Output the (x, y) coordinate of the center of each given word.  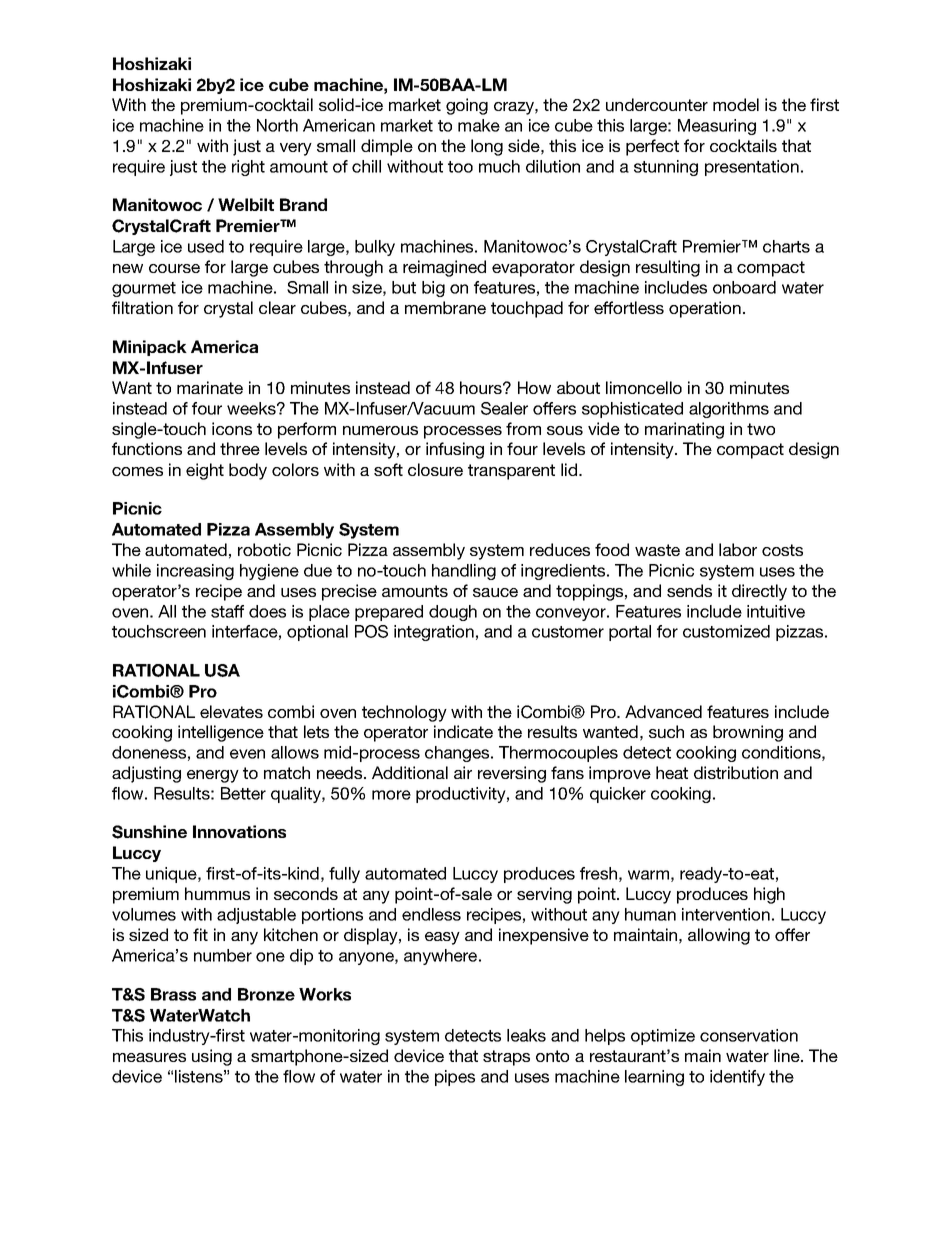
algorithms (729, 410)
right (248, 168)
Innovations (239, 831)
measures (149, 1057)
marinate (210, 387)
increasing (195, 572)
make (479, 125)
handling (464, 572)
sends (689, 590)
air (463, 772)
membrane (445, 307)
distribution (736, 772)
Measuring (717, 127)
